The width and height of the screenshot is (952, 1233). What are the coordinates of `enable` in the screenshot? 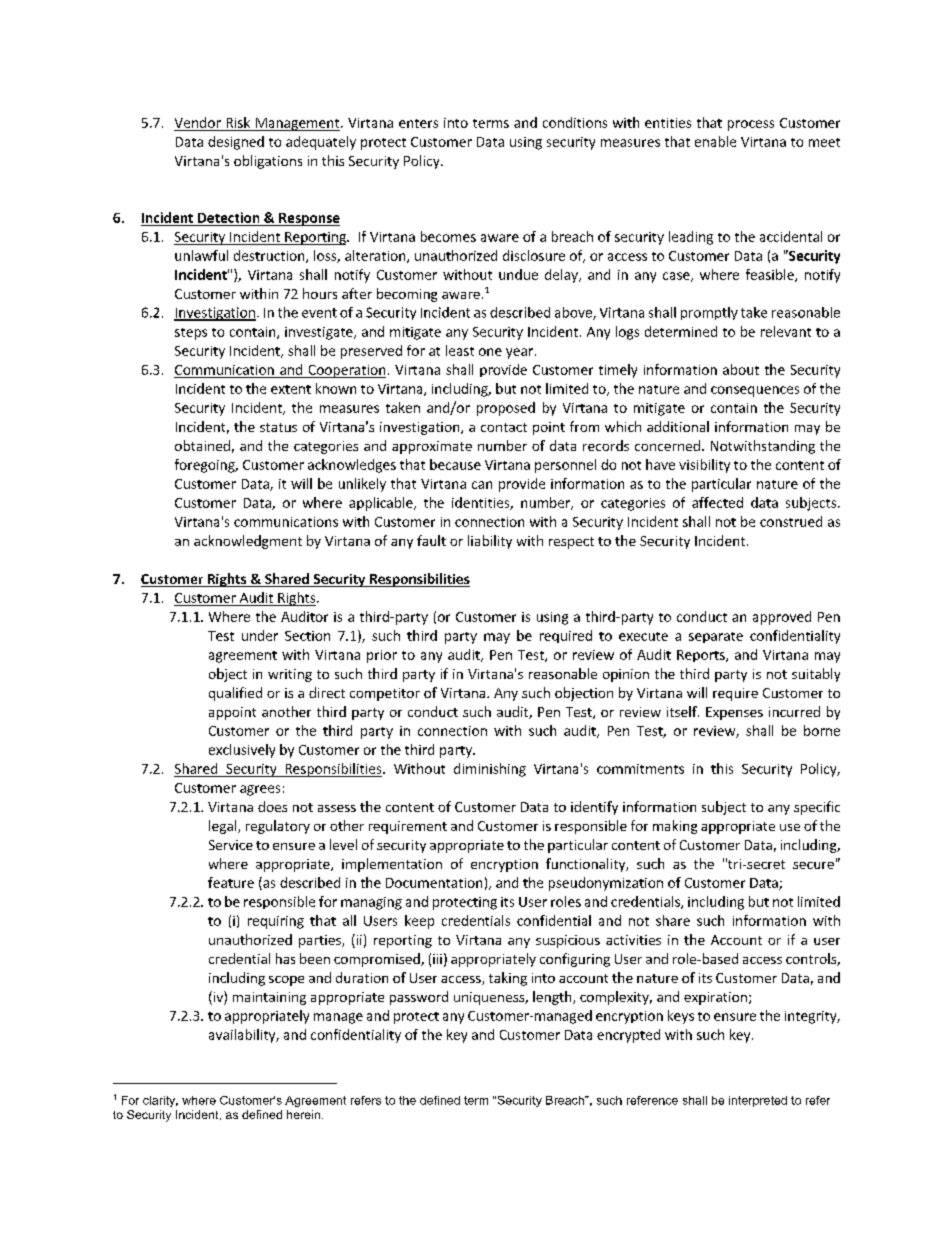 It's located at (715, 141).
